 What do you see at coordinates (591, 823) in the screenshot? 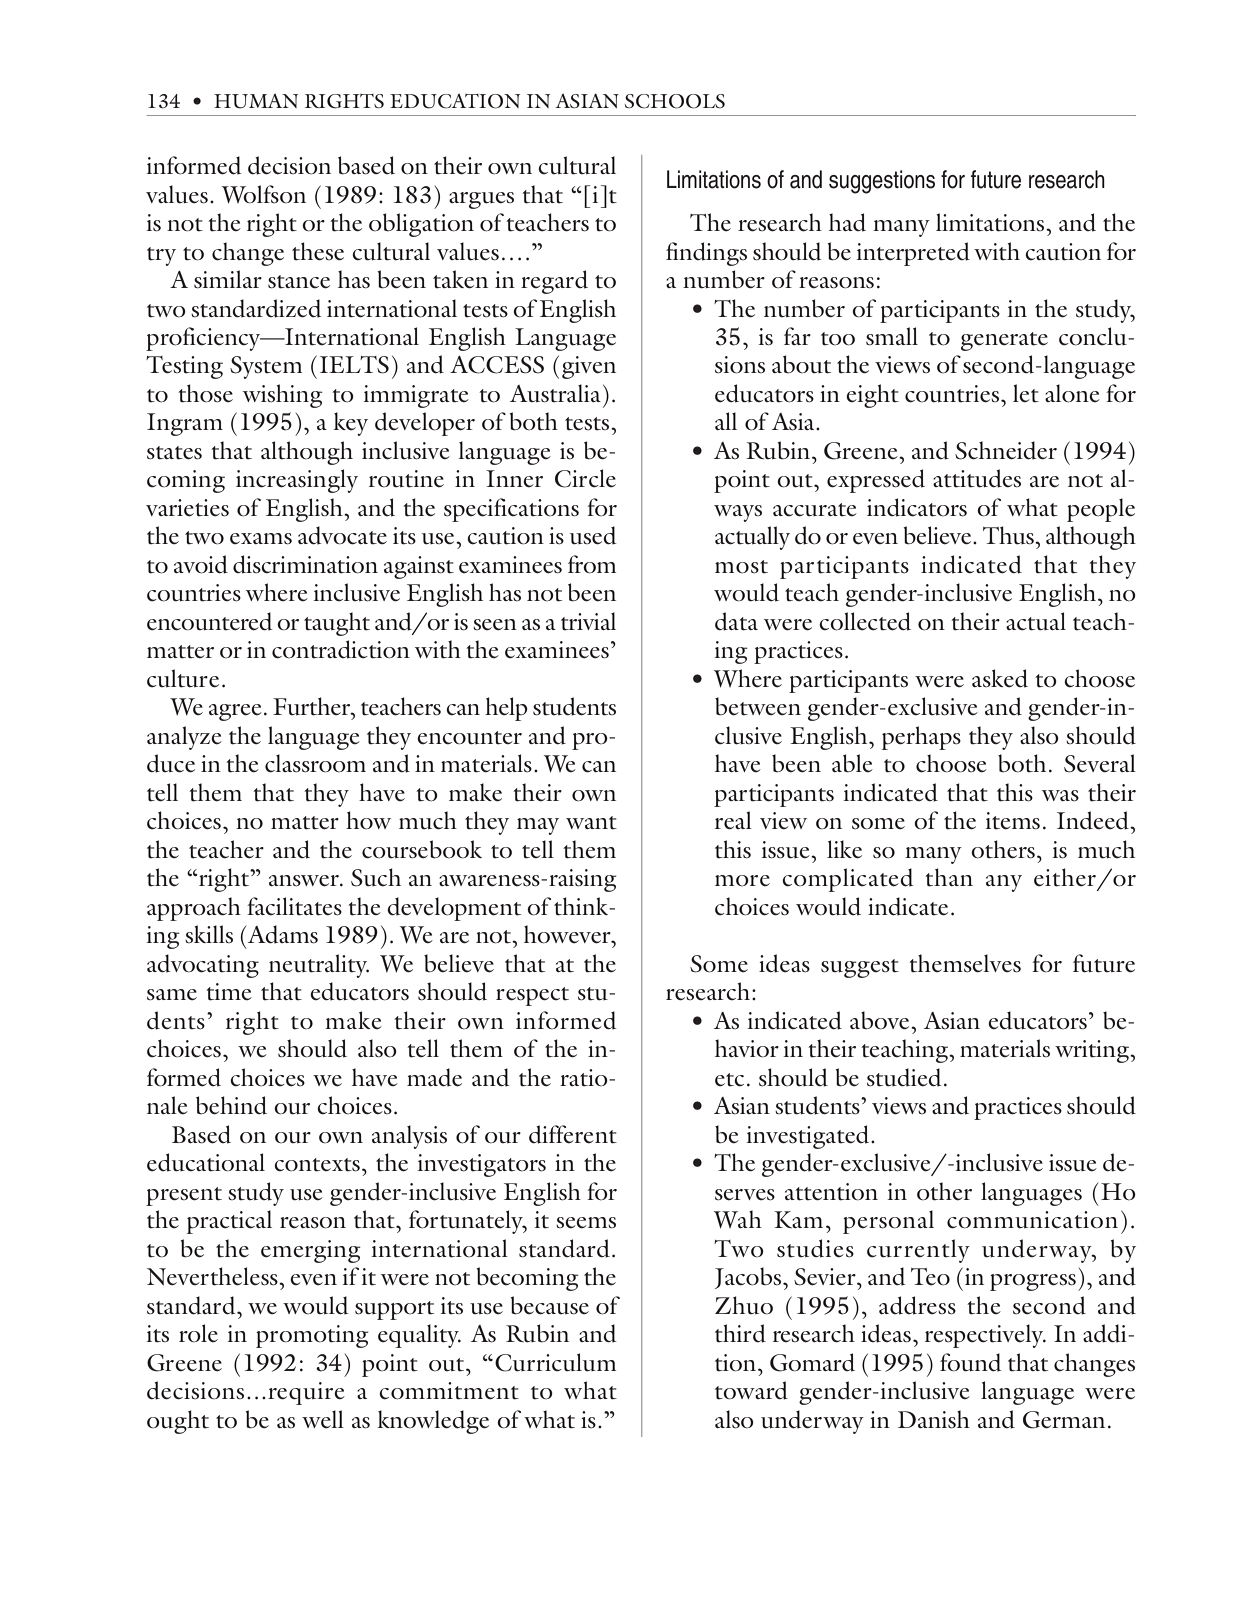
I see `want` at bounding box center [591, 823].
